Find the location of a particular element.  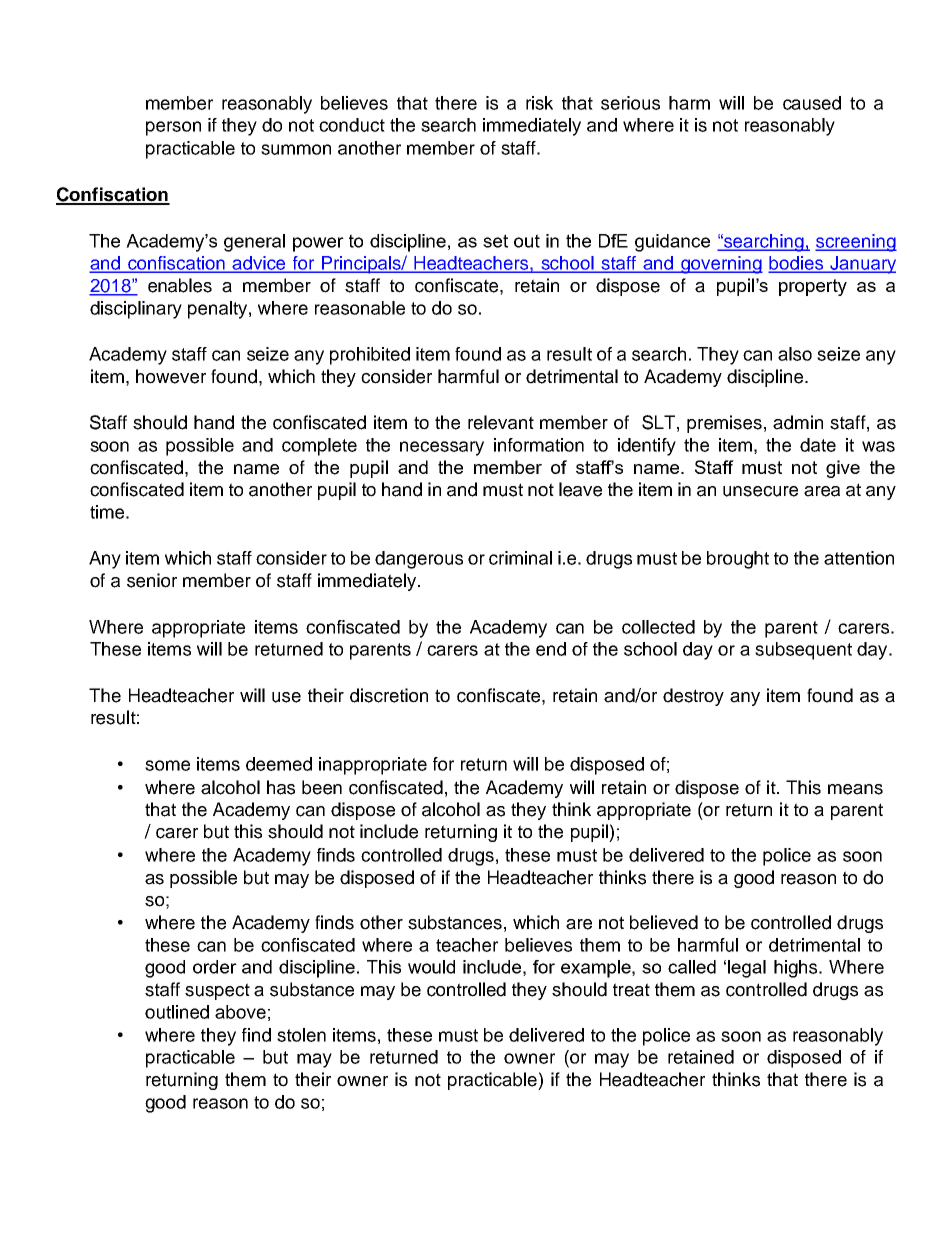

relevant is located at coordinates (501, 422).
